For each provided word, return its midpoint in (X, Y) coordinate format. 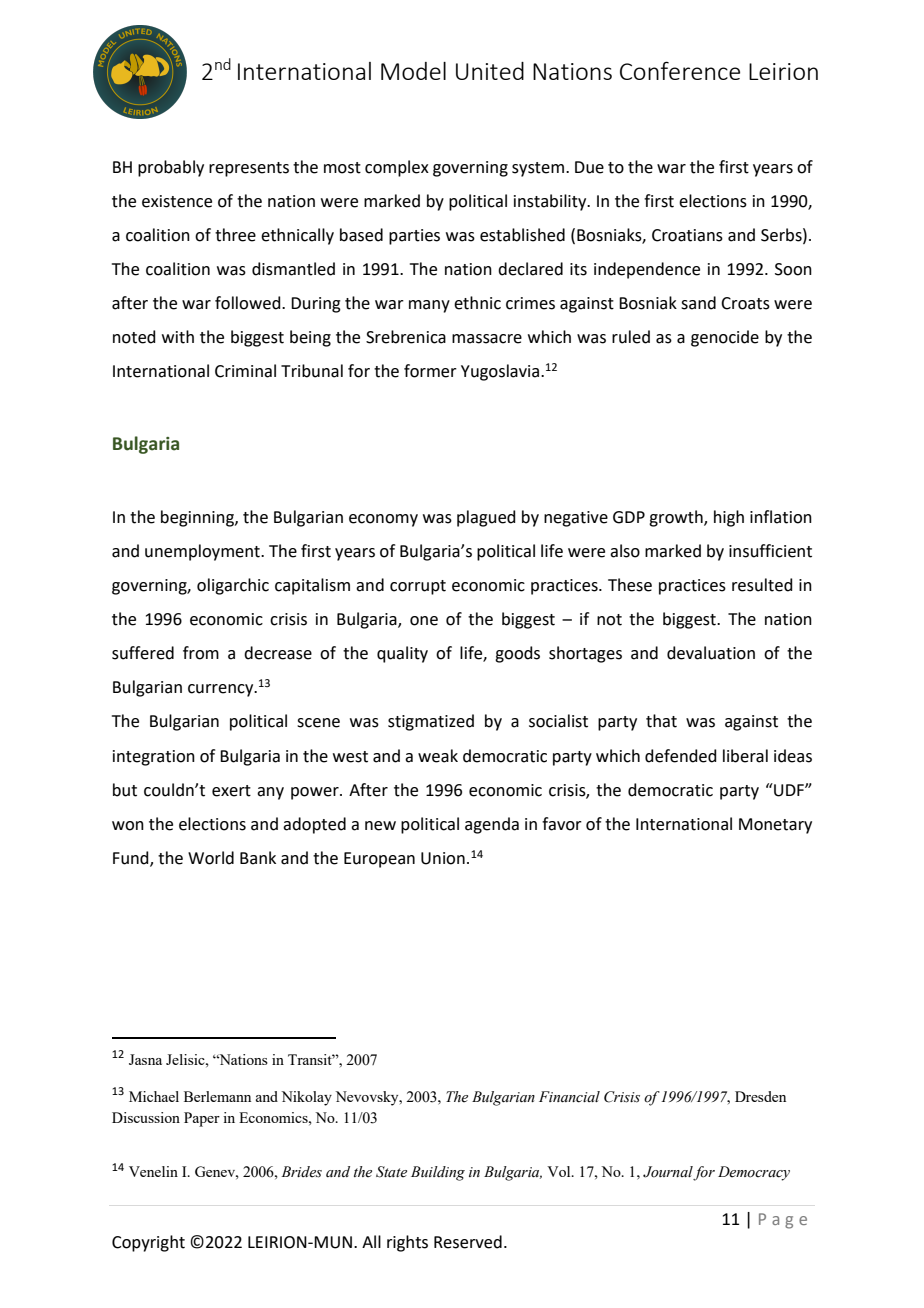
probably (171, 168)
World (211, 858)
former (430, 371)
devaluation (711, 653)
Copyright (148, 1243)
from (201, 653)
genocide (725, 338)
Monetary (775, 826)
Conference (680, 70)
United (490, 71)
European (379, 860)
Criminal (245, 371)
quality (402, 654)
